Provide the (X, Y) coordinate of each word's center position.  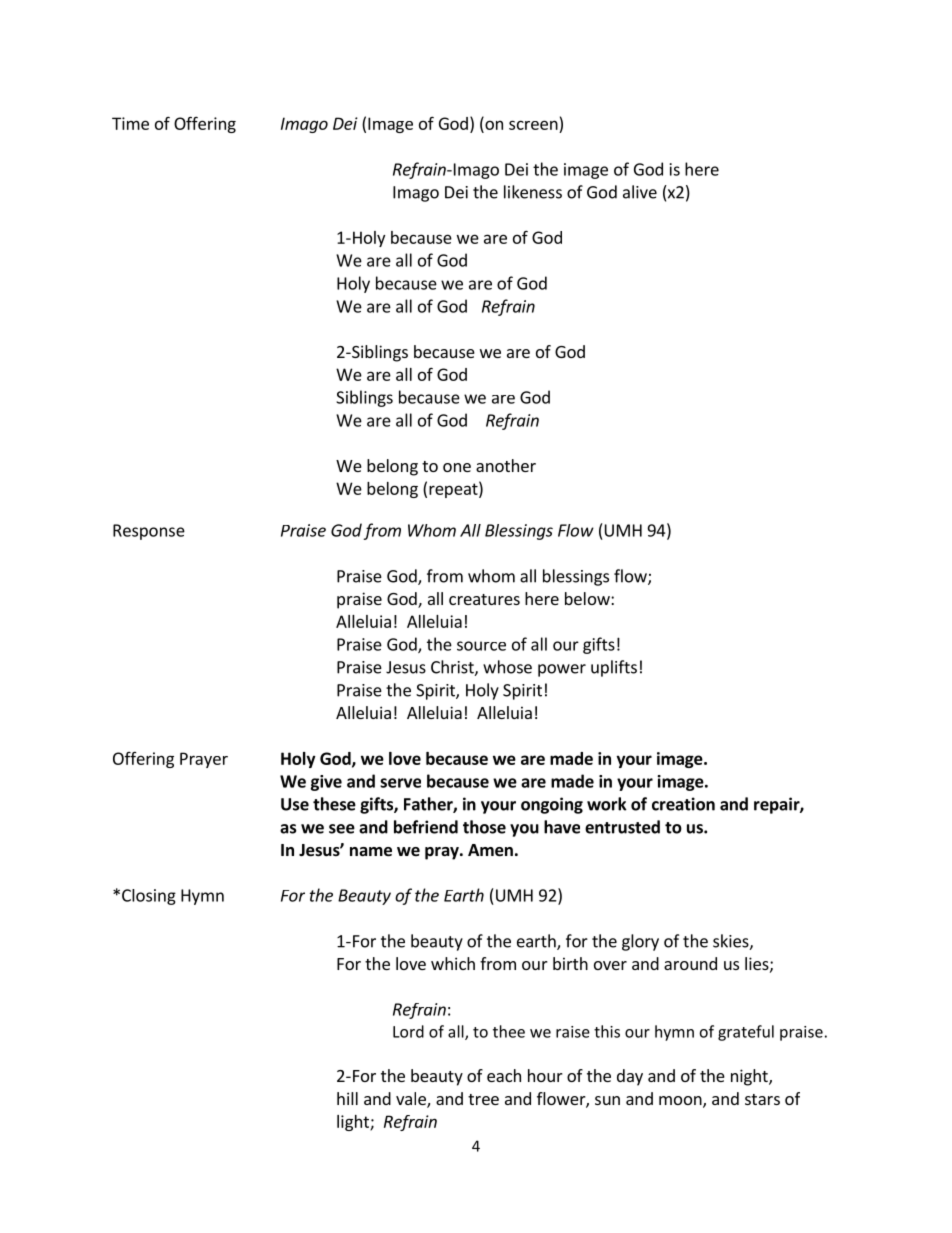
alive (640, 192)
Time (130, 123)
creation (683, 804)
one (457, 467)
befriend (426, 827)
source (481, 646)
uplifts (614, 668)
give (326, 783)
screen (533, 125)
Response (149, 532)
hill (347, 1098)
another (506, 465)
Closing (149, 897)
